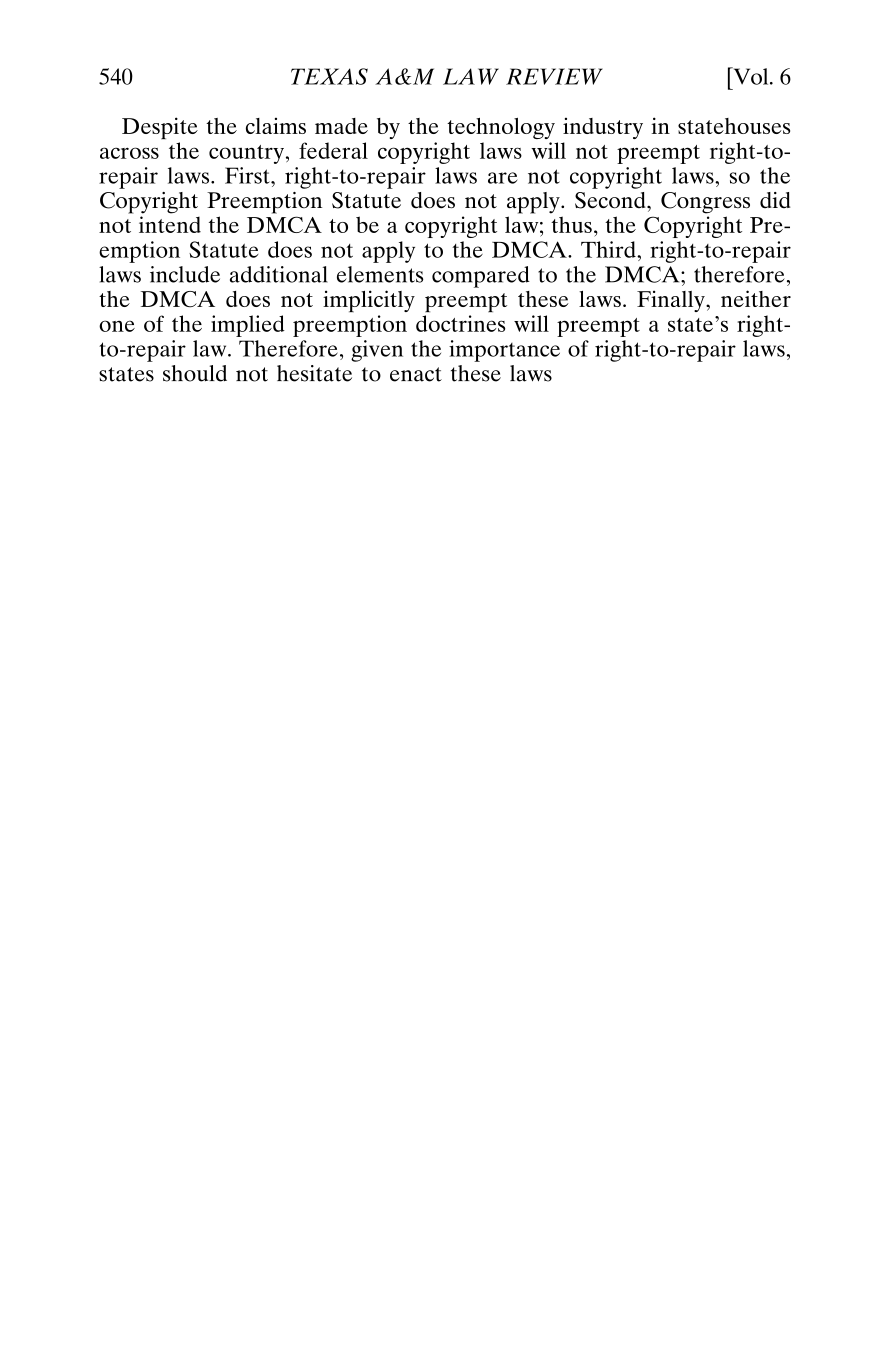  What do you see at coordinates (705, 203) in the page?
I see `Congress` at bounding box center [705, 203].
